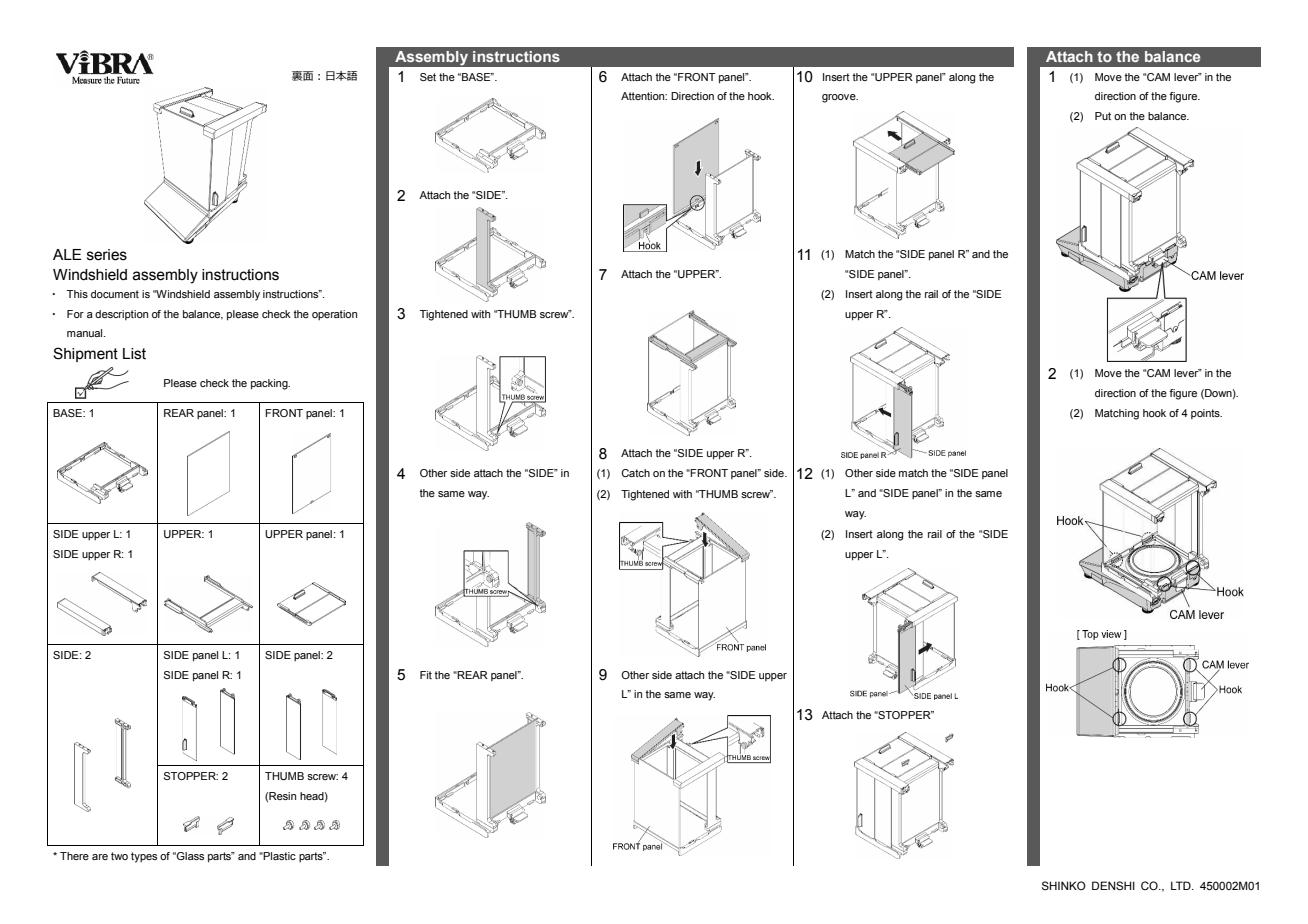  I want to click on SHINKO, so click(1064, 885).
